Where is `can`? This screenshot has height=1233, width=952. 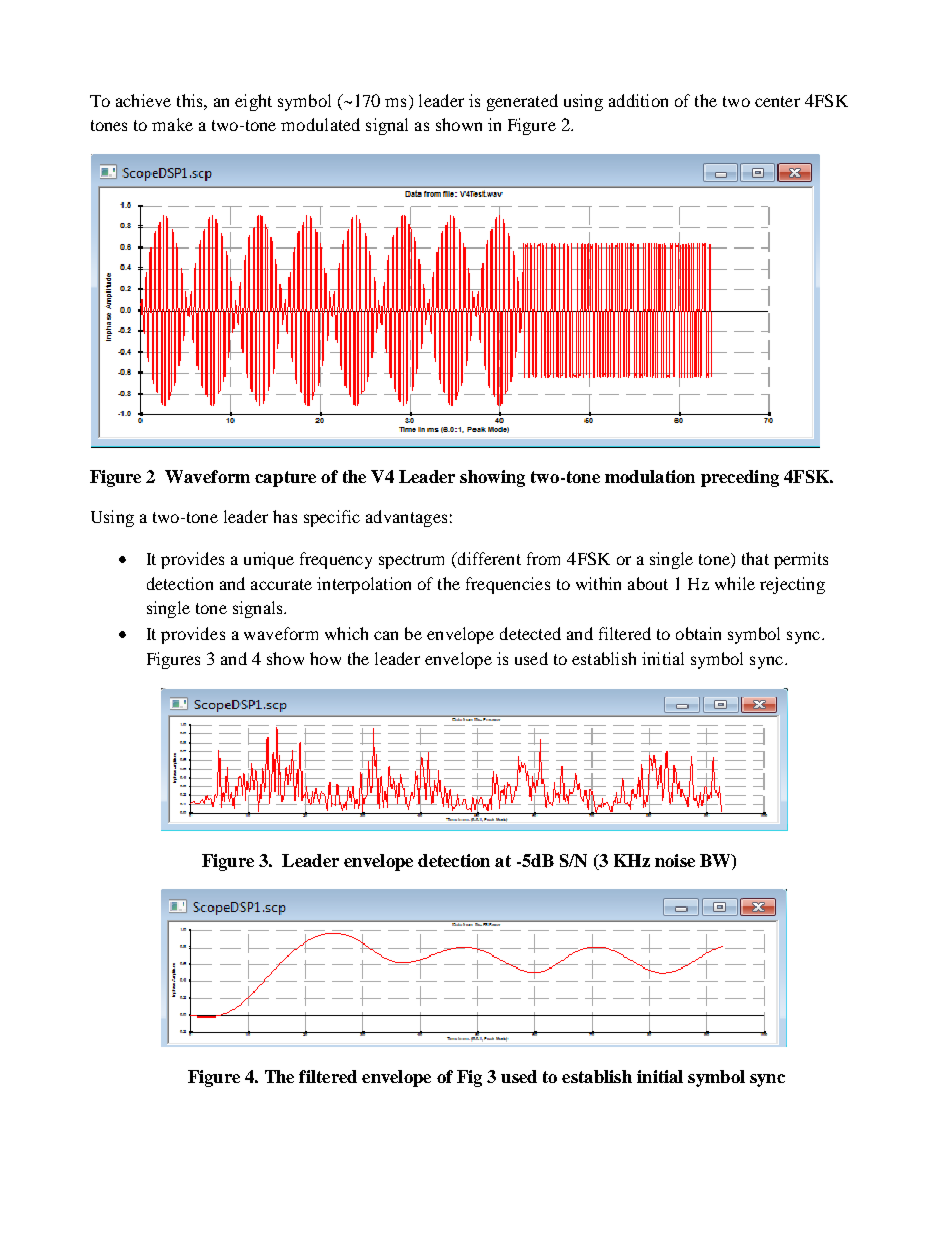 can is located at coordinates (386, 635).
